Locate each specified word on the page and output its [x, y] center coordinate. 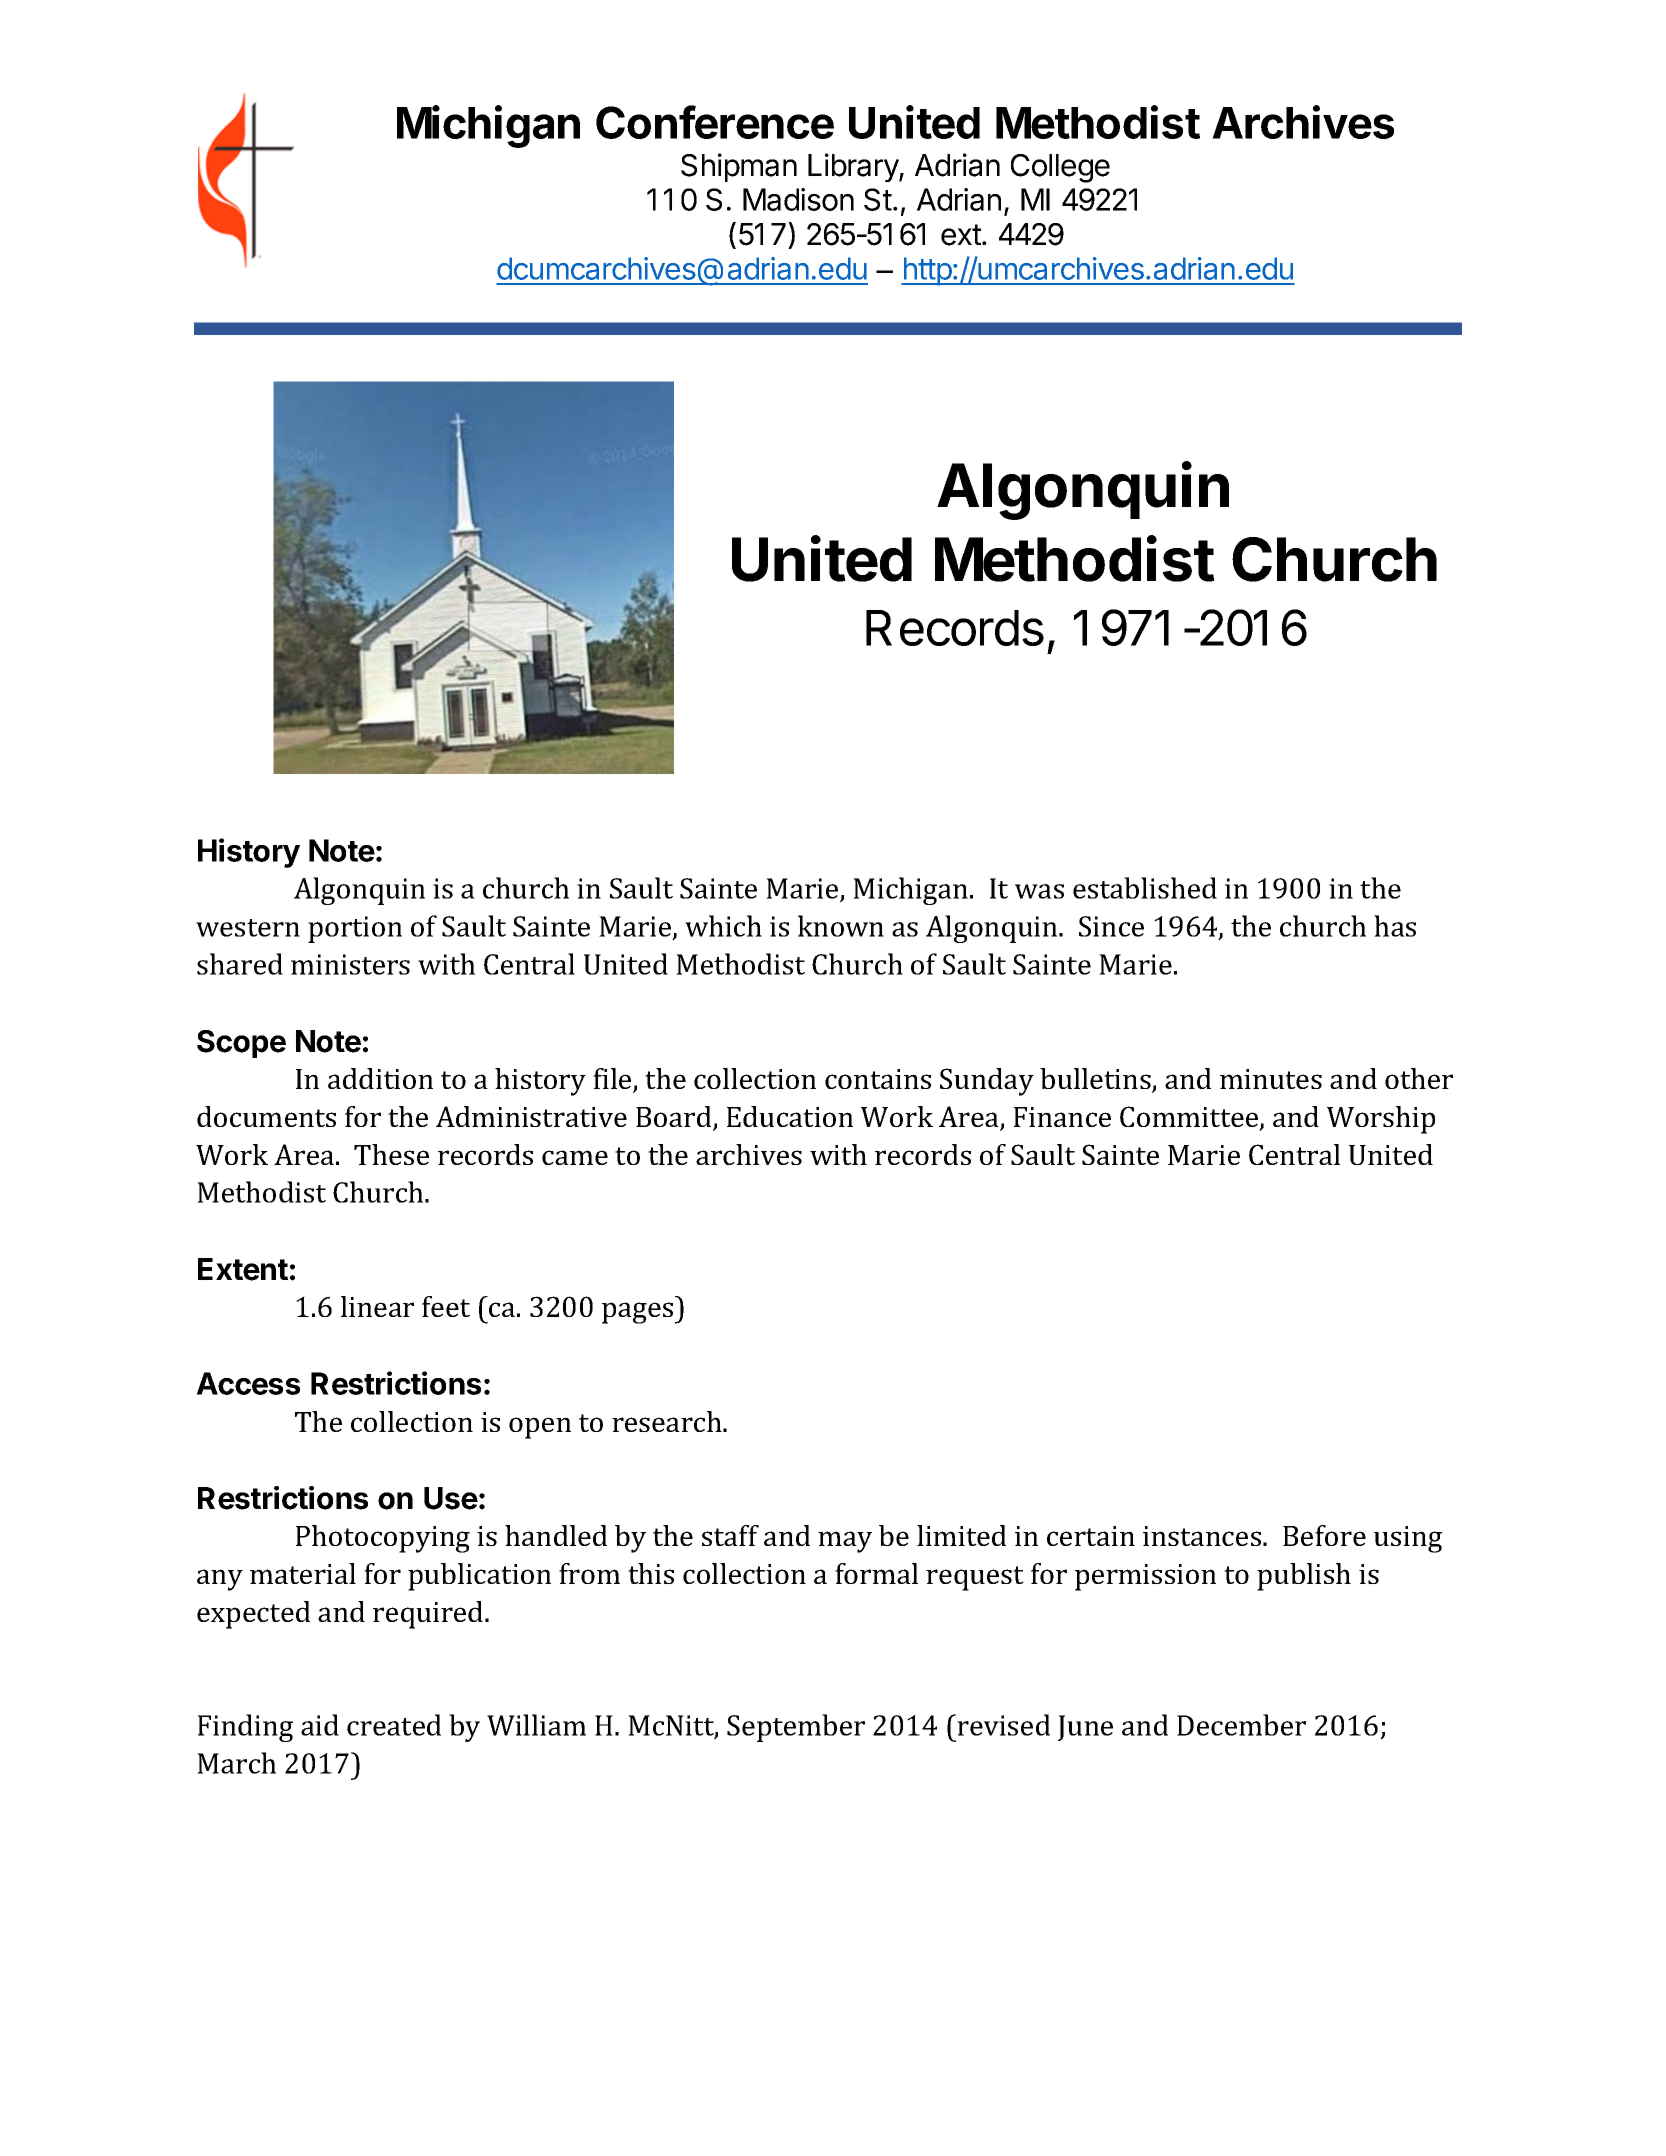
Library [854, 168]
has [1395, 926]
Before [1324, 1535]
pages [639, 1313]
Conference [715, 122]
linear [377, 1306]
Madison [798, 199]
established [1145, 888]
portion [355, 929]
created [394, 1725]
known [841, 926]
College [1060, 168]
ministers [350, 964]
